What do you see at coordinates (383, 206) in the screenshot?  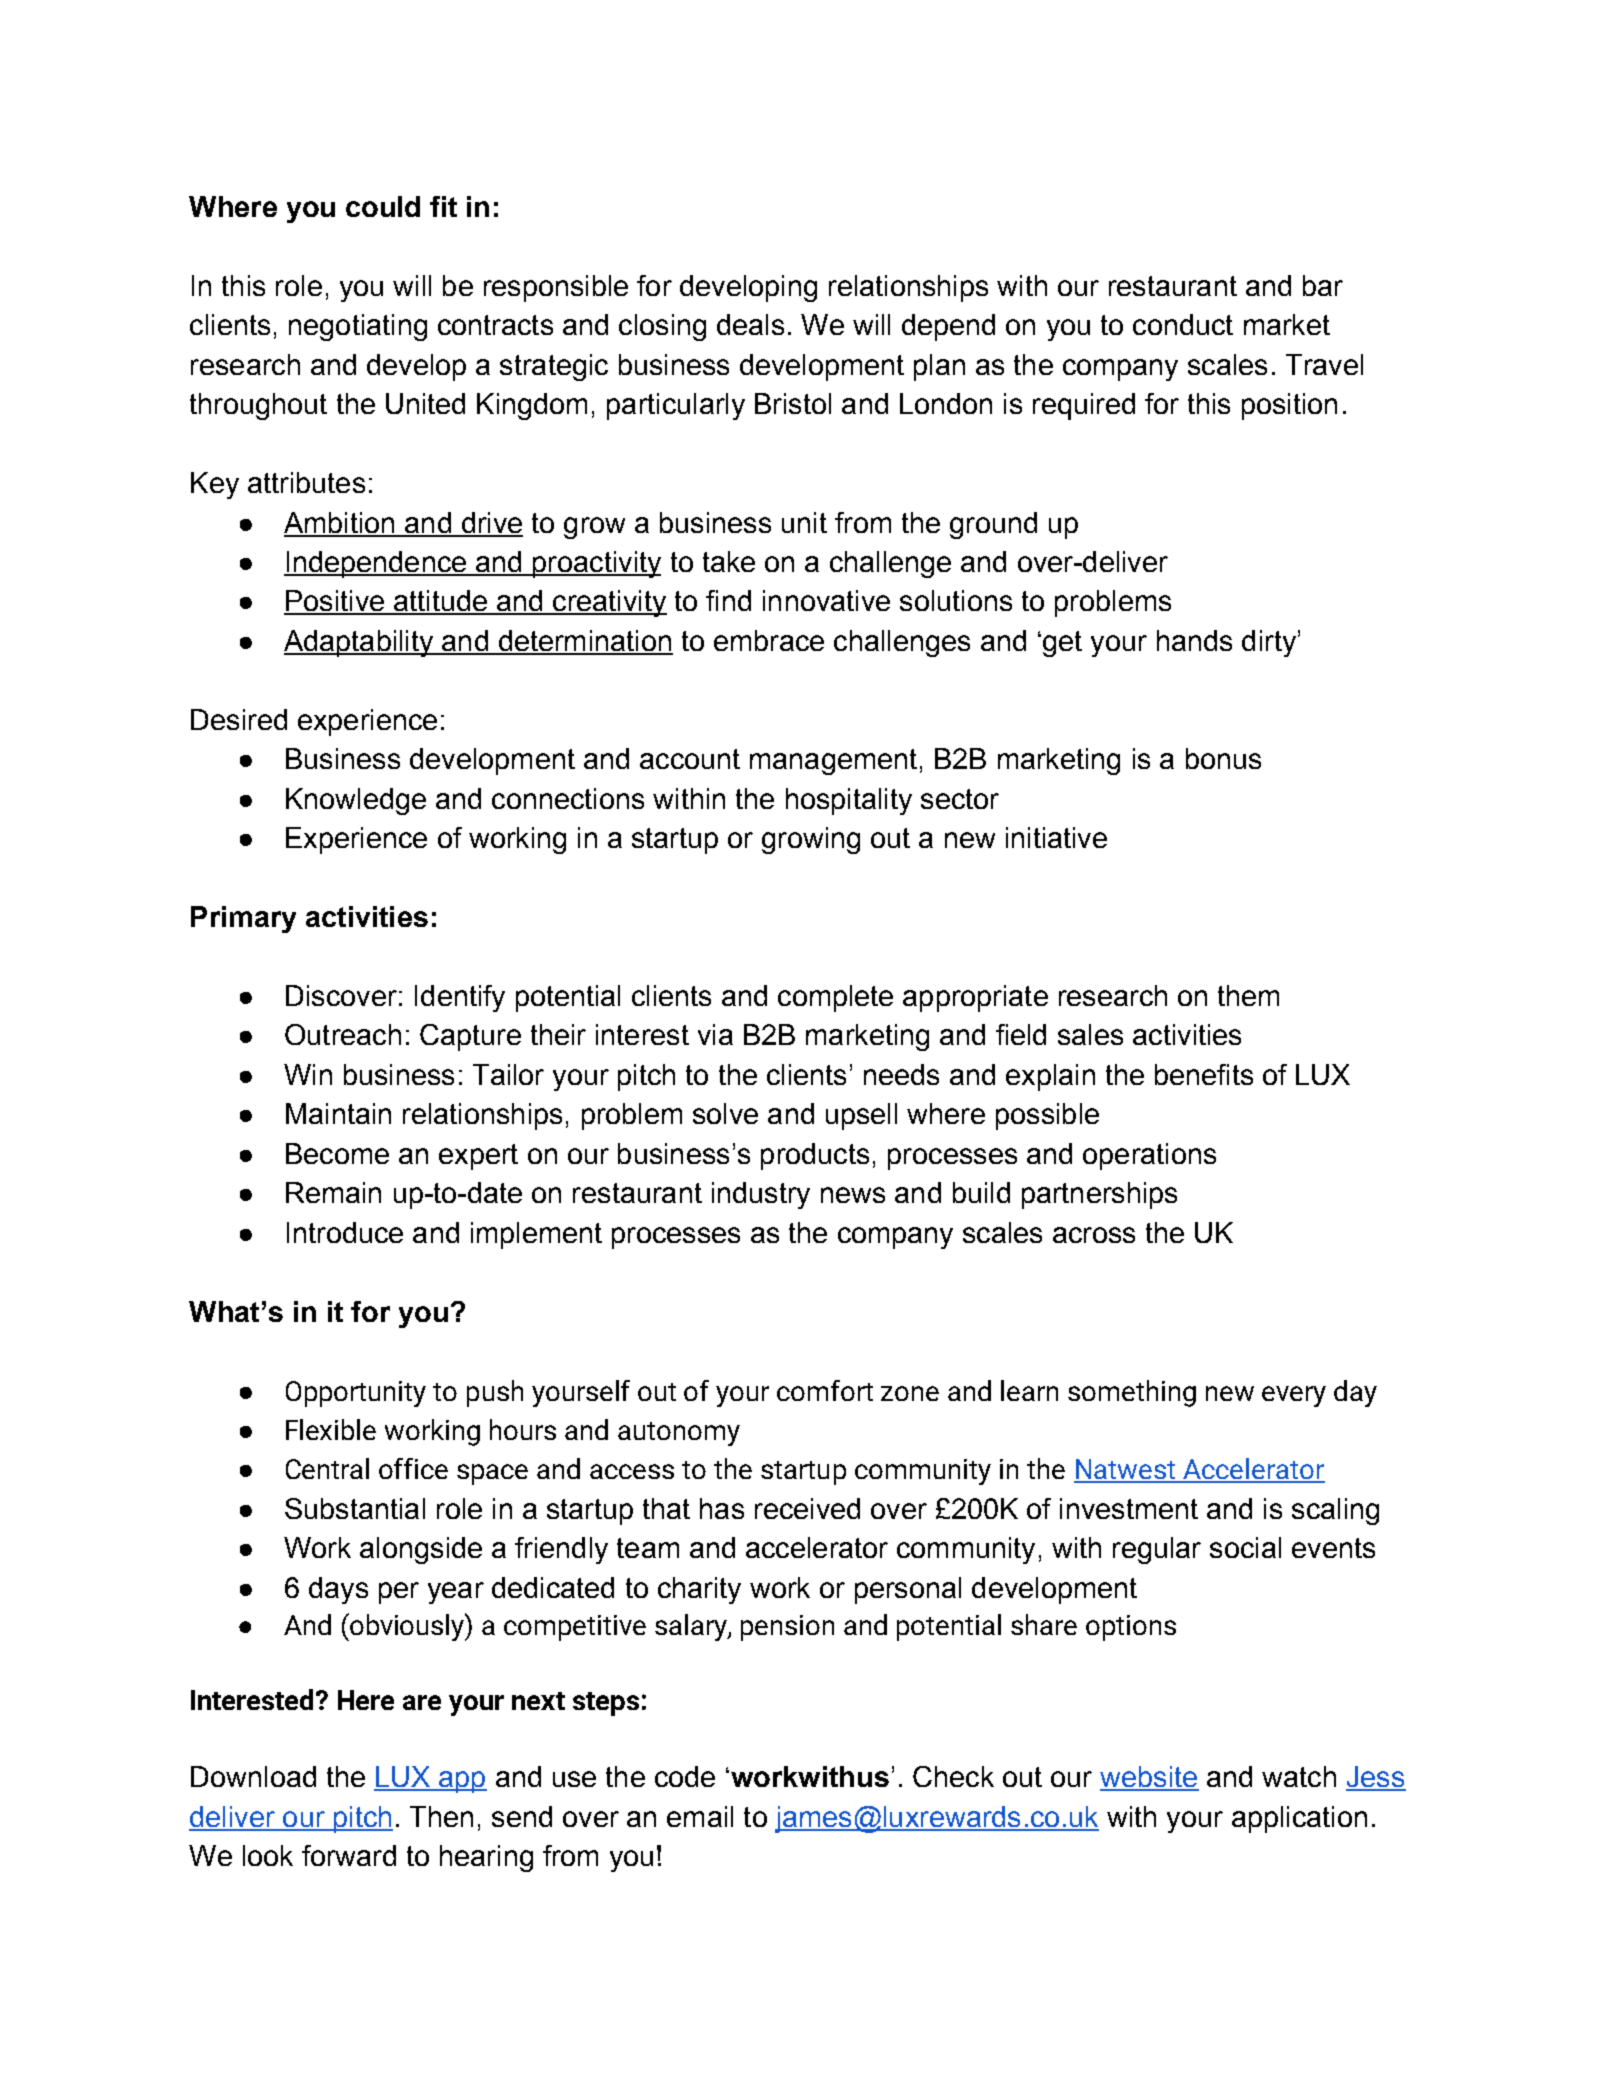 I see `could` at bounding box center [383, 206].
